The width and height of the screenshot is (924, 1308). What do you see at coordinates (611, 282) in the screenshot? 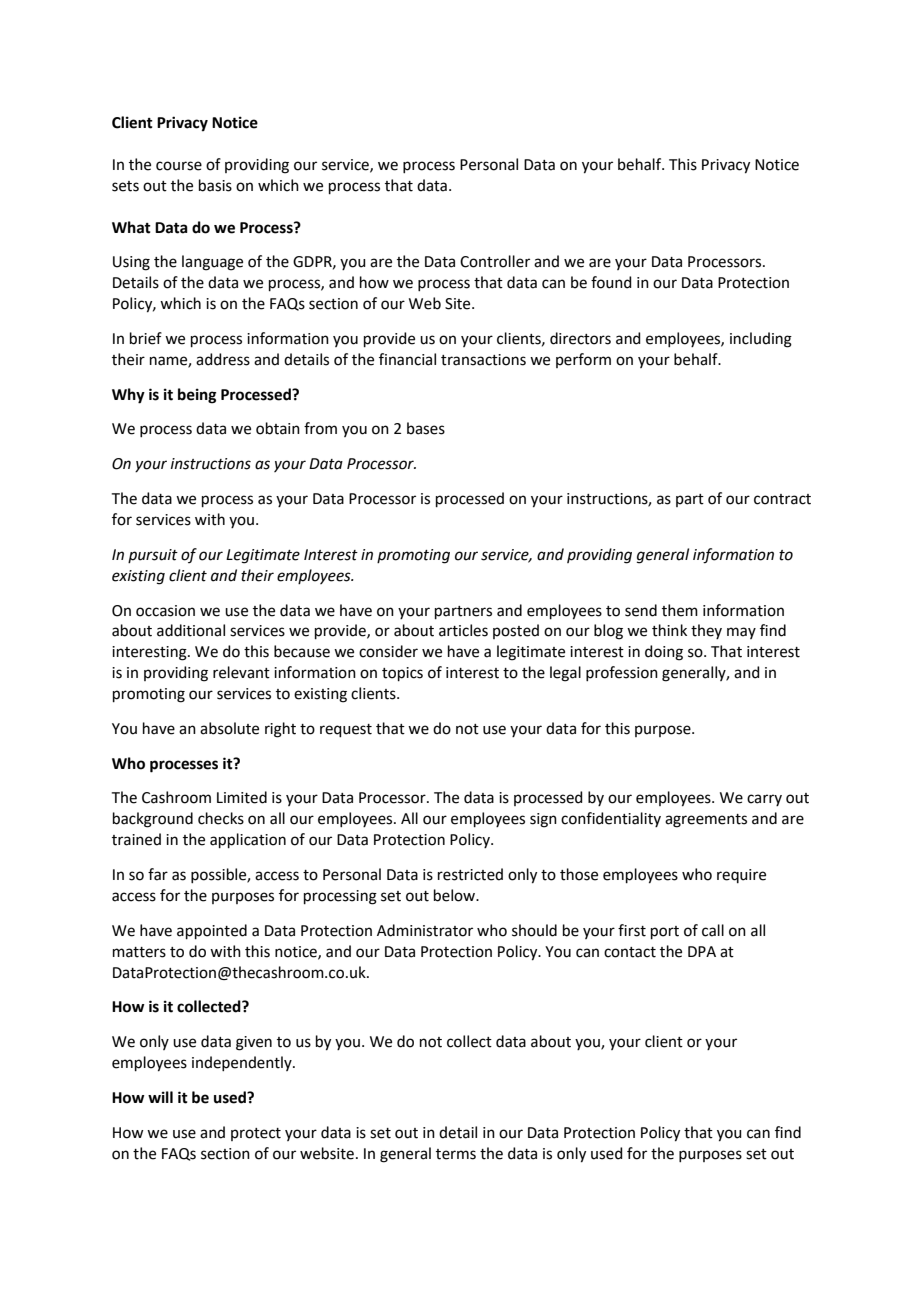
I see `found` at bounding box center [611, 282].
